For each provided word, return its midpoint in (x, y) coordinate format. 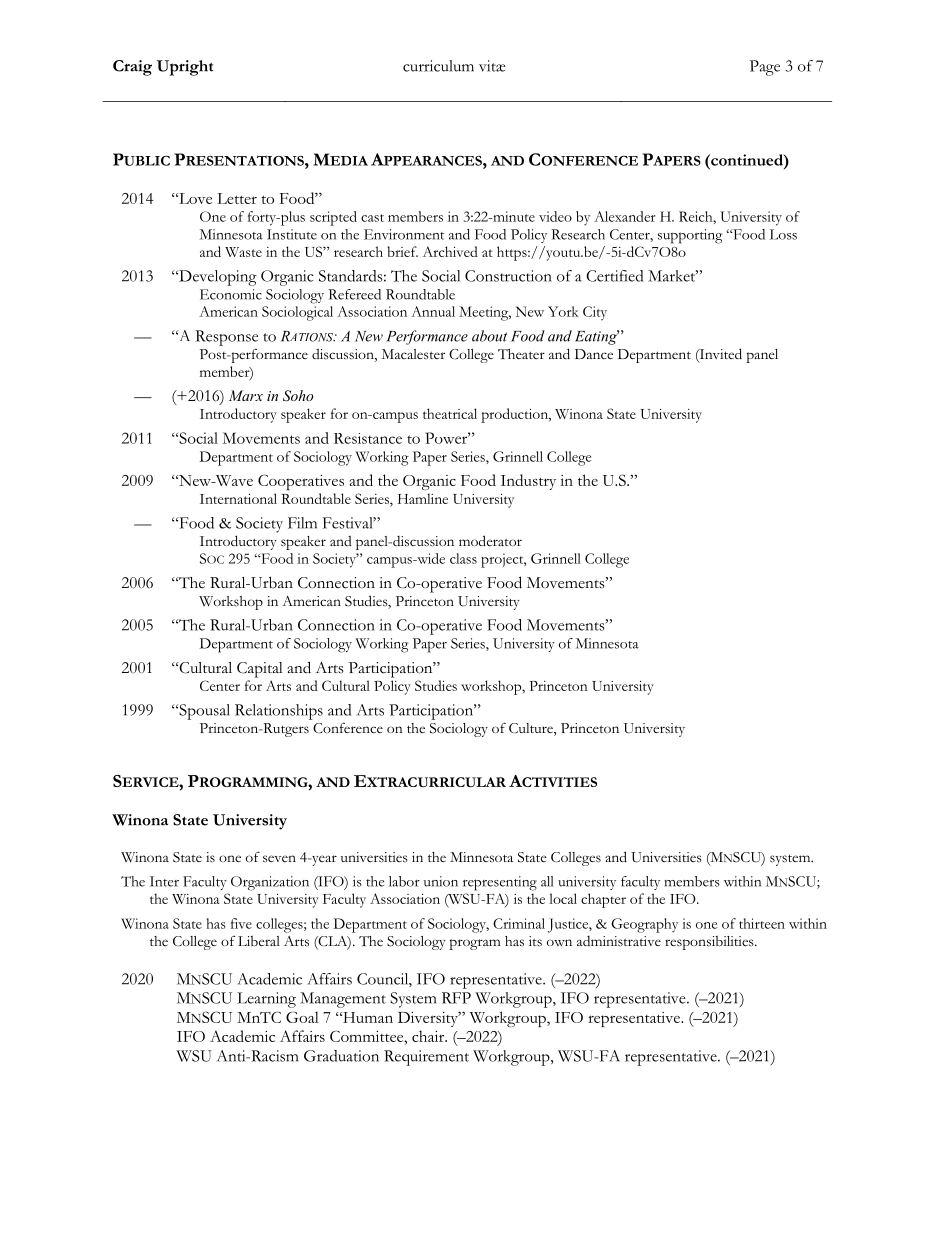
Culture (532, 729)
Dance (594, 354)
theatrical (450, 413)
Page (765, 68)
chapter (603, 900)
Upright (185, 68)
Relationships (279, 712)
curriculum (438, 66)
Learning (266, 1000)
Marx (246, 395)
